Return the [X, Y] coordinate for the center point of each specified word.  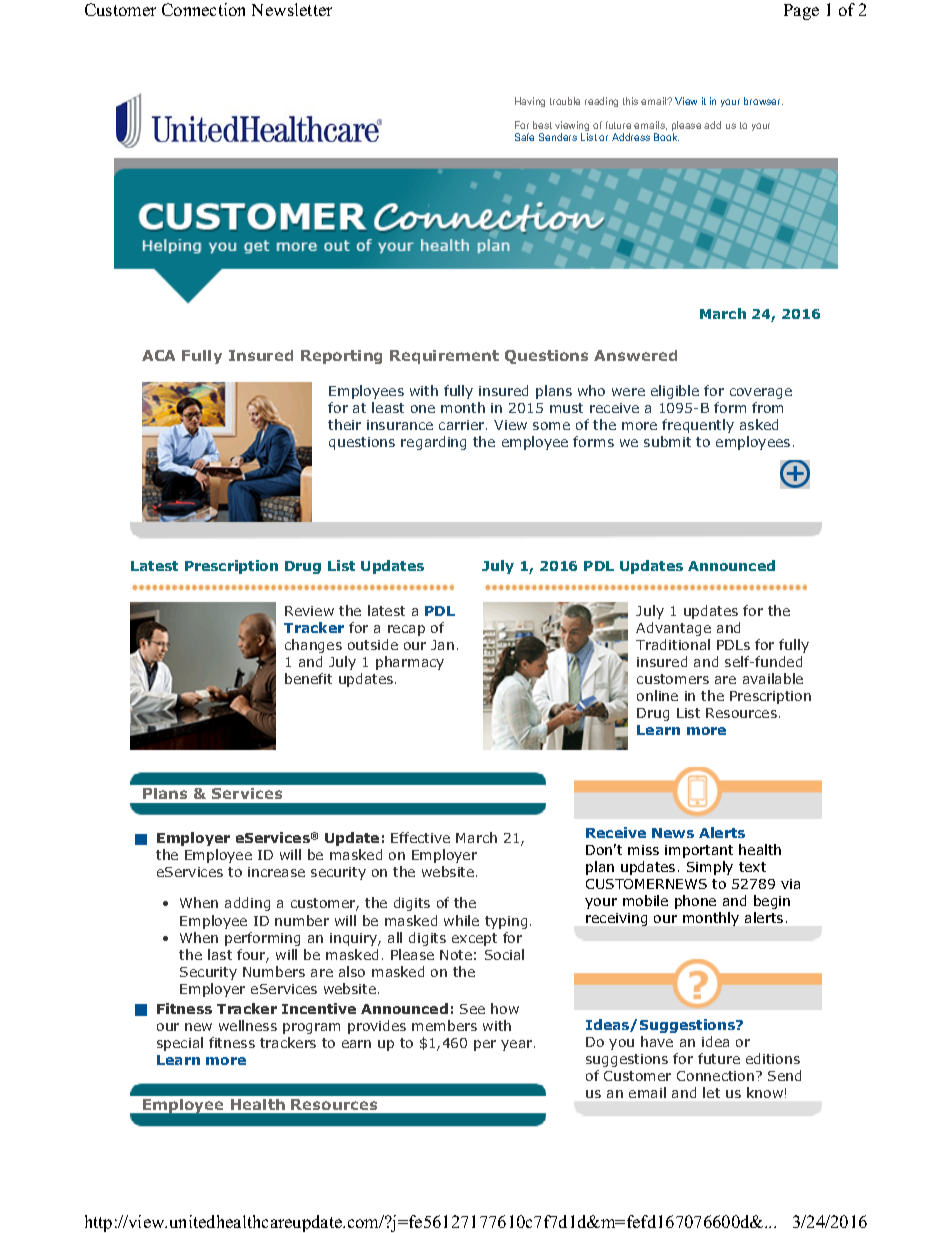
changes [313, 646]
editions [773, 1058]
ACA [158, 355]
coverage [761, 393]
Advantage [673, 629]
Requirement [444, 357]
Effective [420, 837]
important [699, 851]
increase [276, 872]
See [472, 1009]
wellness [248, 1025]
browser [763, 101]
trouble [565, 101]
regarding [433, 443]
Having [530, 102]
